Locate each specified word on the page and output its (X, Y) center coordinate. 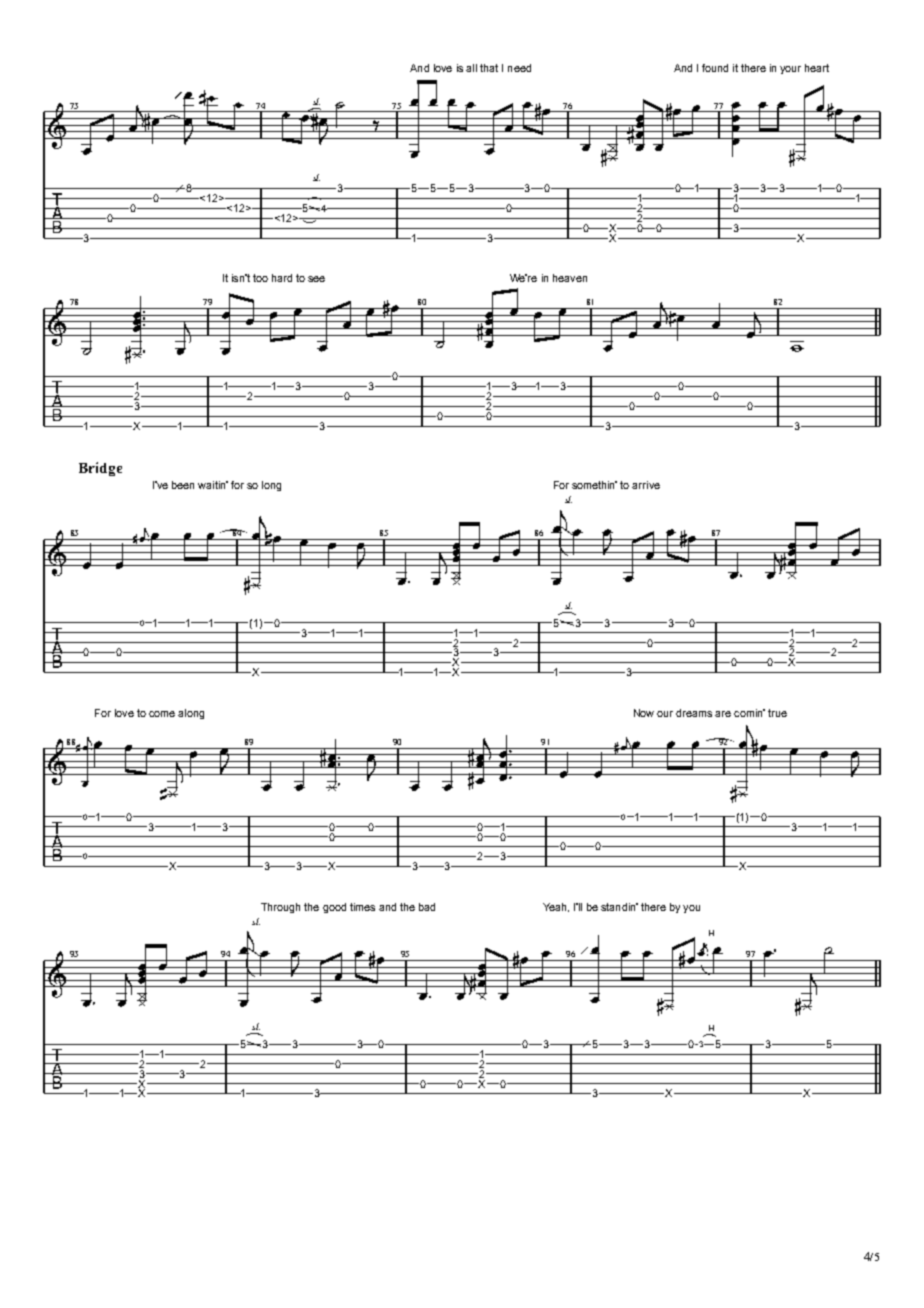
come (162, 714)
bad (427, 907)
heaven (570, 278)
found (715, 68)
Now (644, 713)
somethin (594, 485)
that (489, 68)
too (260, 278)
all (471, 68)
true (777, 713)
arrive (646, 485)
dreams (694, 713)
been (183, 485)
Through (280, 908)
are (723, 714)
